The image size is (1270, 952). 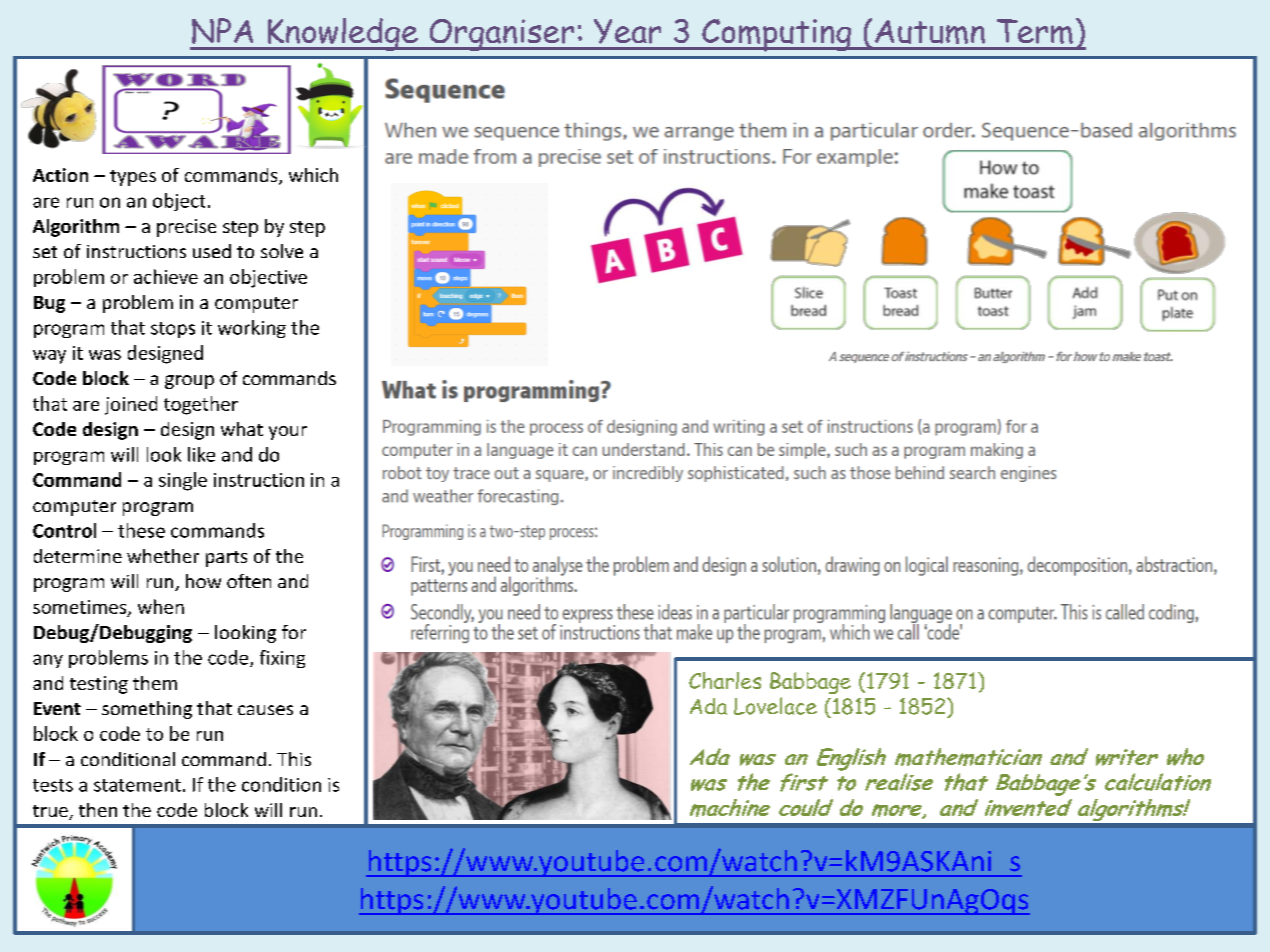 What do you see at coordinates (288, 433) in the page?
I see `your` at bounding box center [288, 433].
